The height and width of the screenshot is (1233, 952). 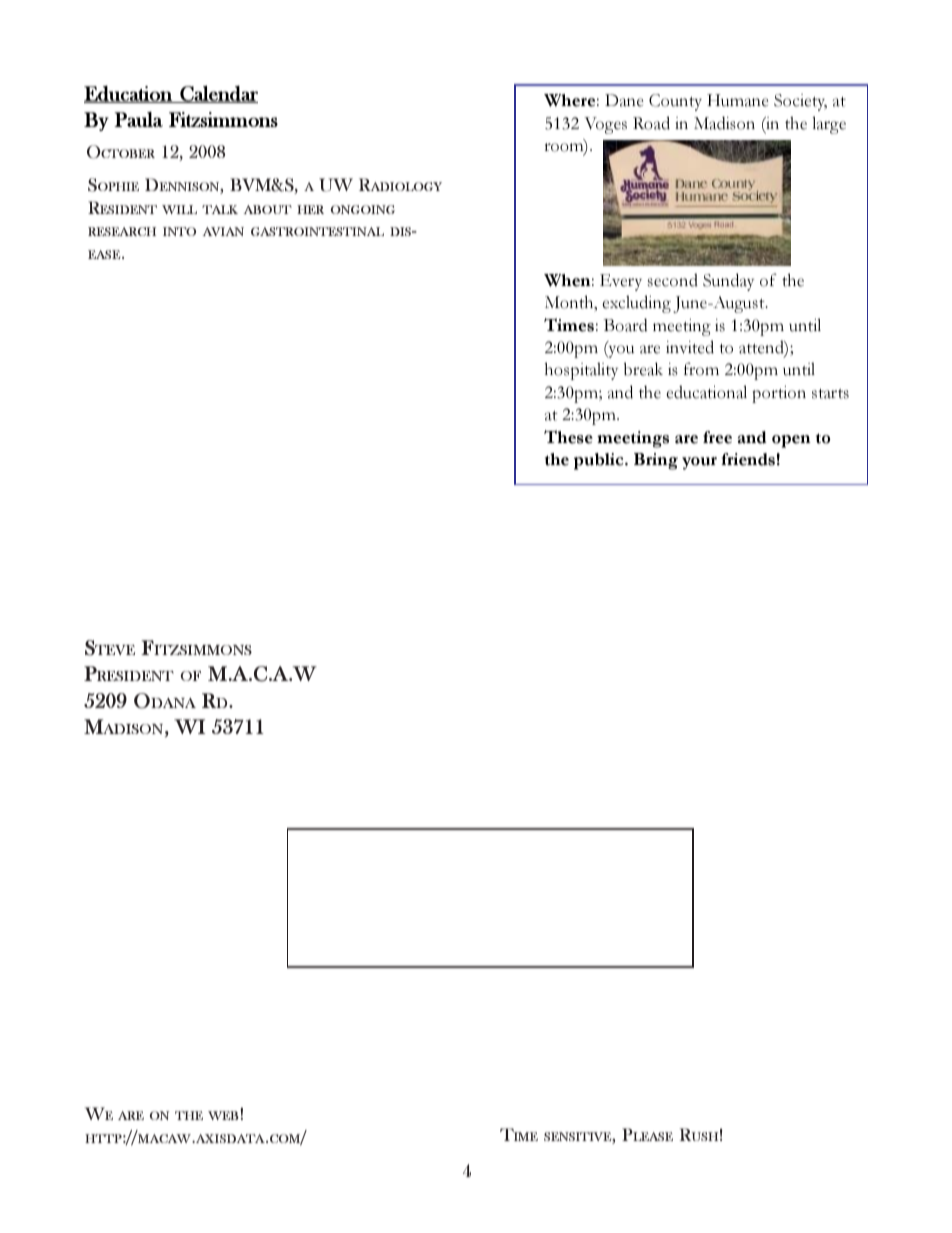 What do you see at coordinates (568, 437) in the screenshot?
I see `These` at bounding box center [568, 437].
